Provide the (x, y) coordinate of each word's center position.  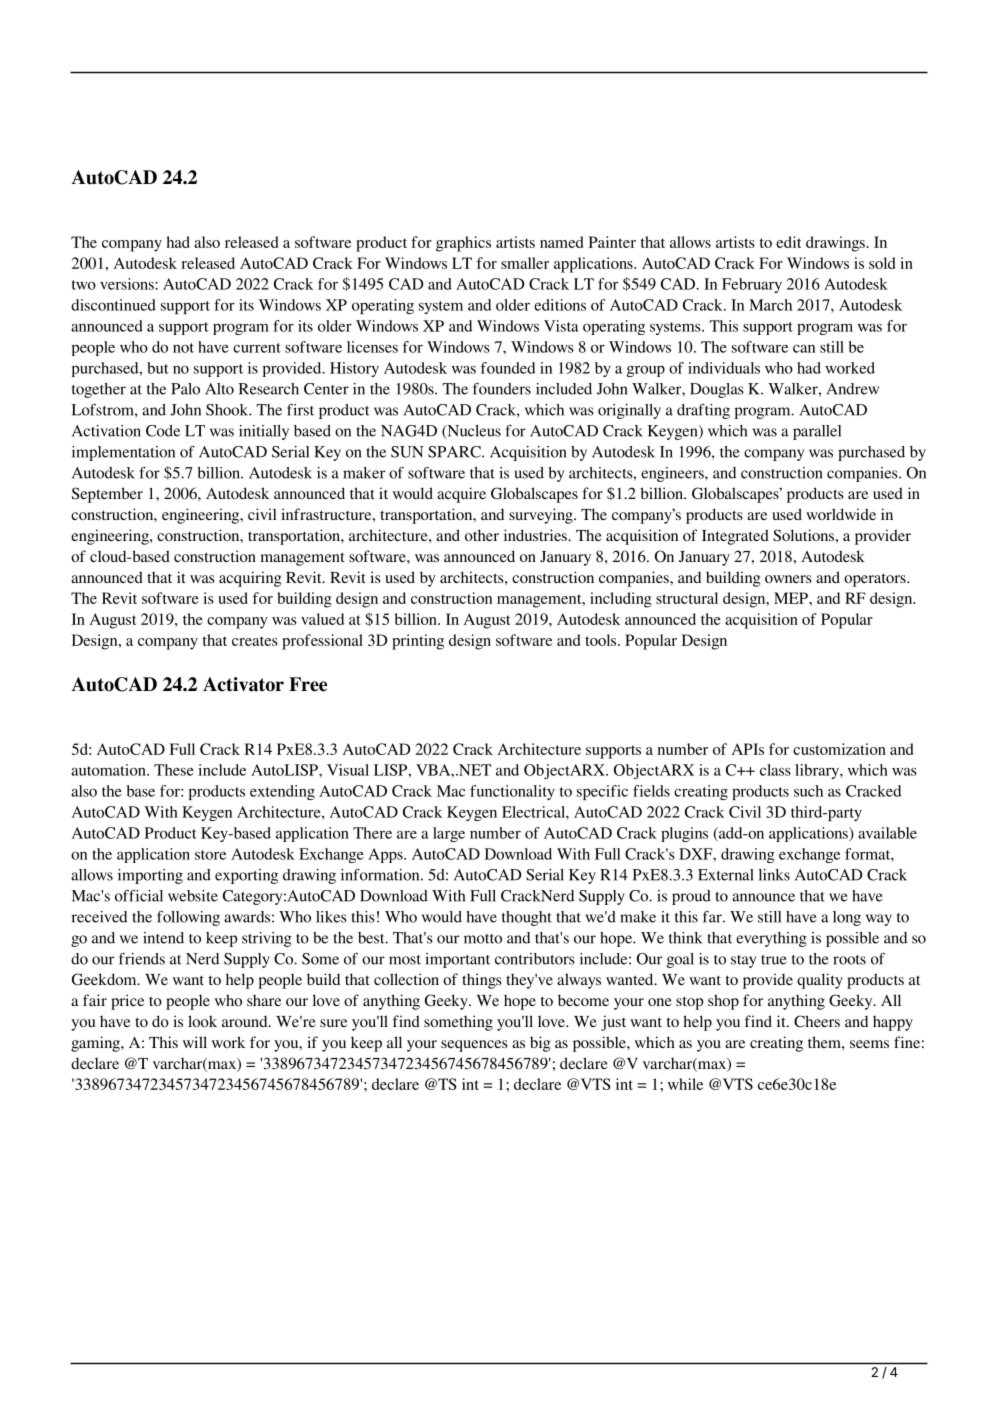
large (449, 834)
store (210, 855)
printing (418, 642)
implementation (123, 453)
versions (128, 284)
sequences (474, 1046)
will (195, 1042)
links (774, 875)
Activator (243, 684)
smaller (525, 263)
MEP (792, 598)
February (752, 285)
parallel (817, 432)
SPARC (455, 452)
